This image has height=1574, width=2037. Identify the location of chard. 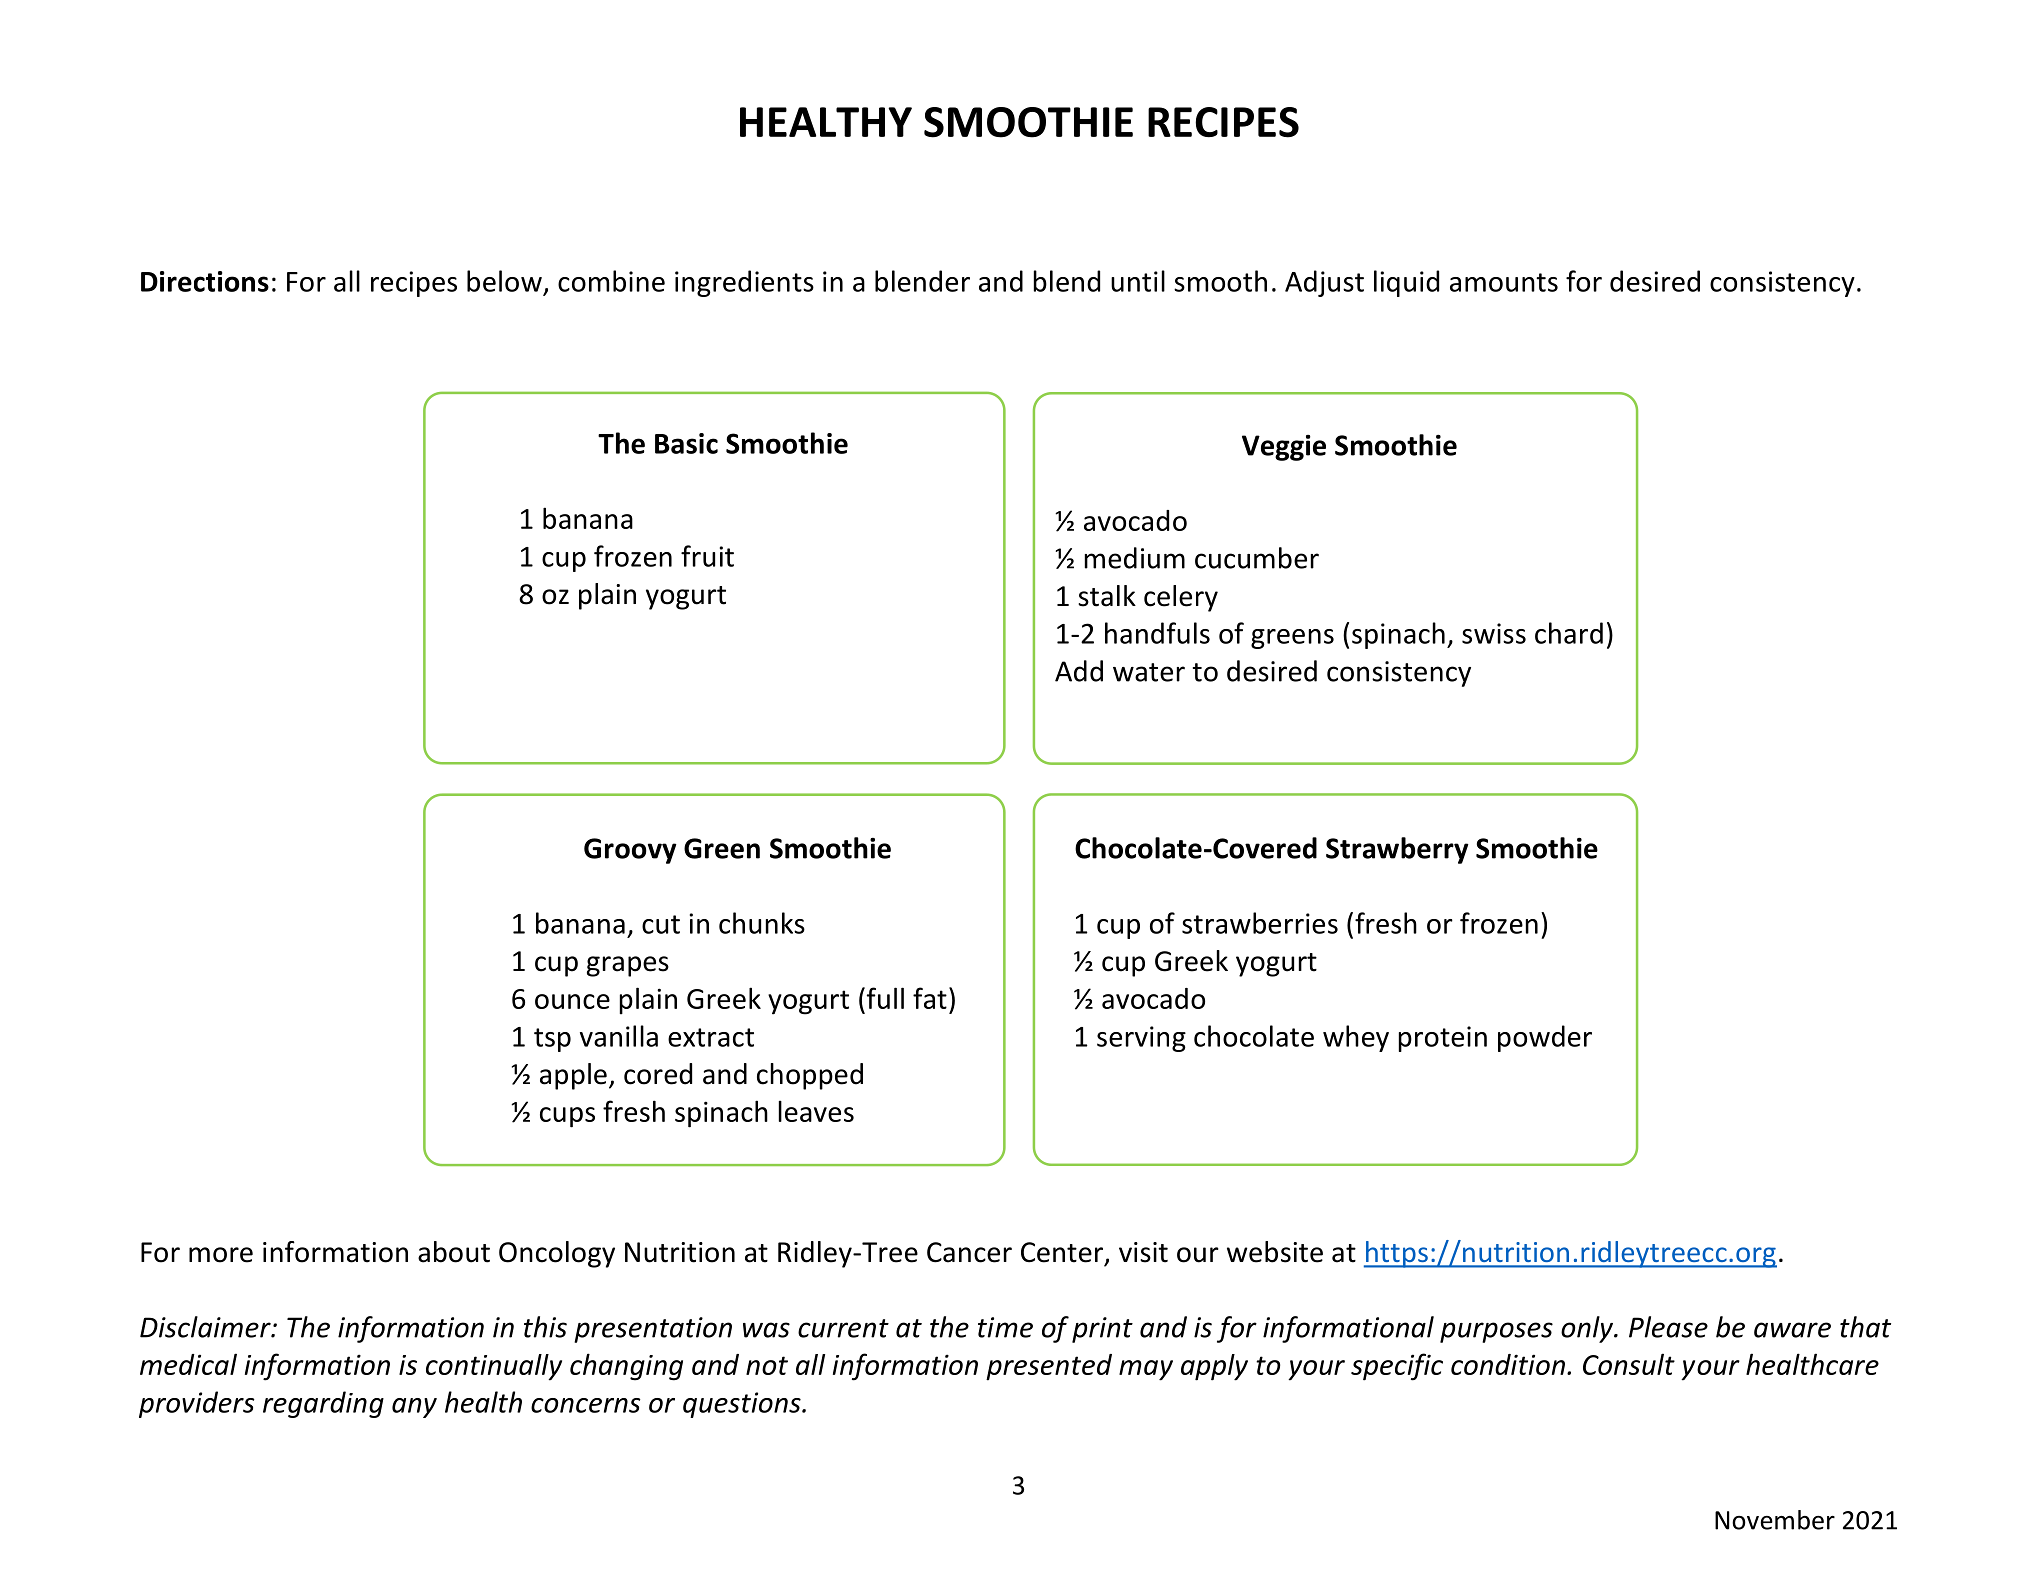
(1569, 633).
